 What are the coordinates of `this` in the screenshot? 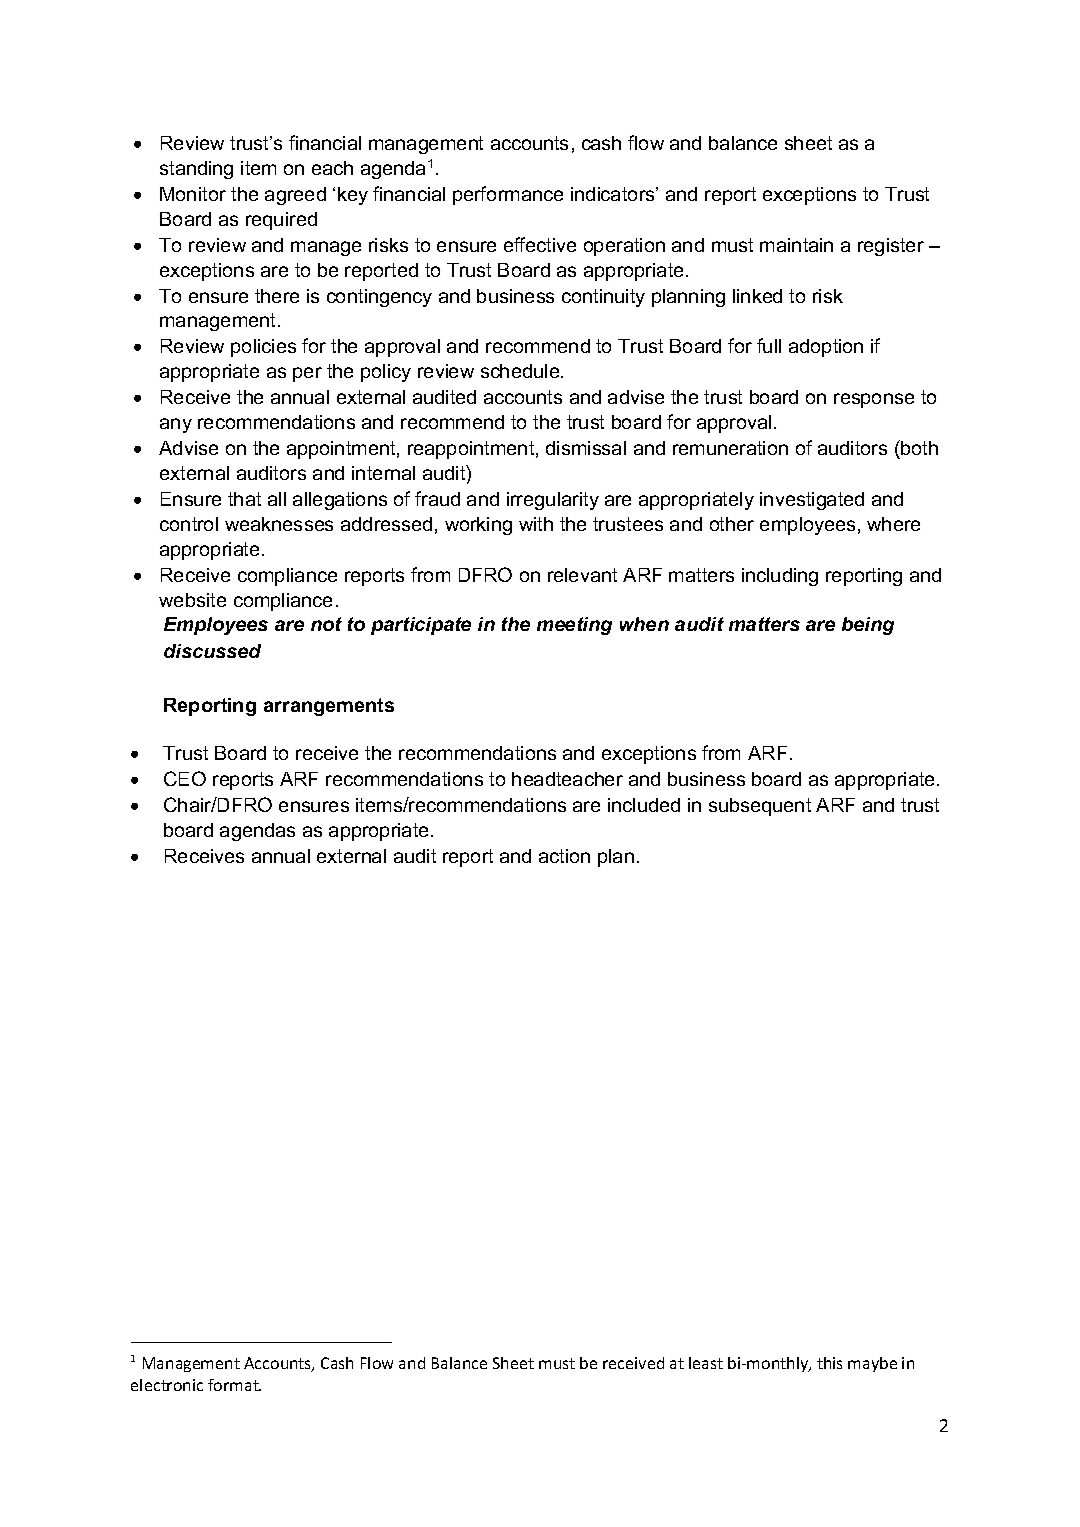 It's located at (829, 1363).
